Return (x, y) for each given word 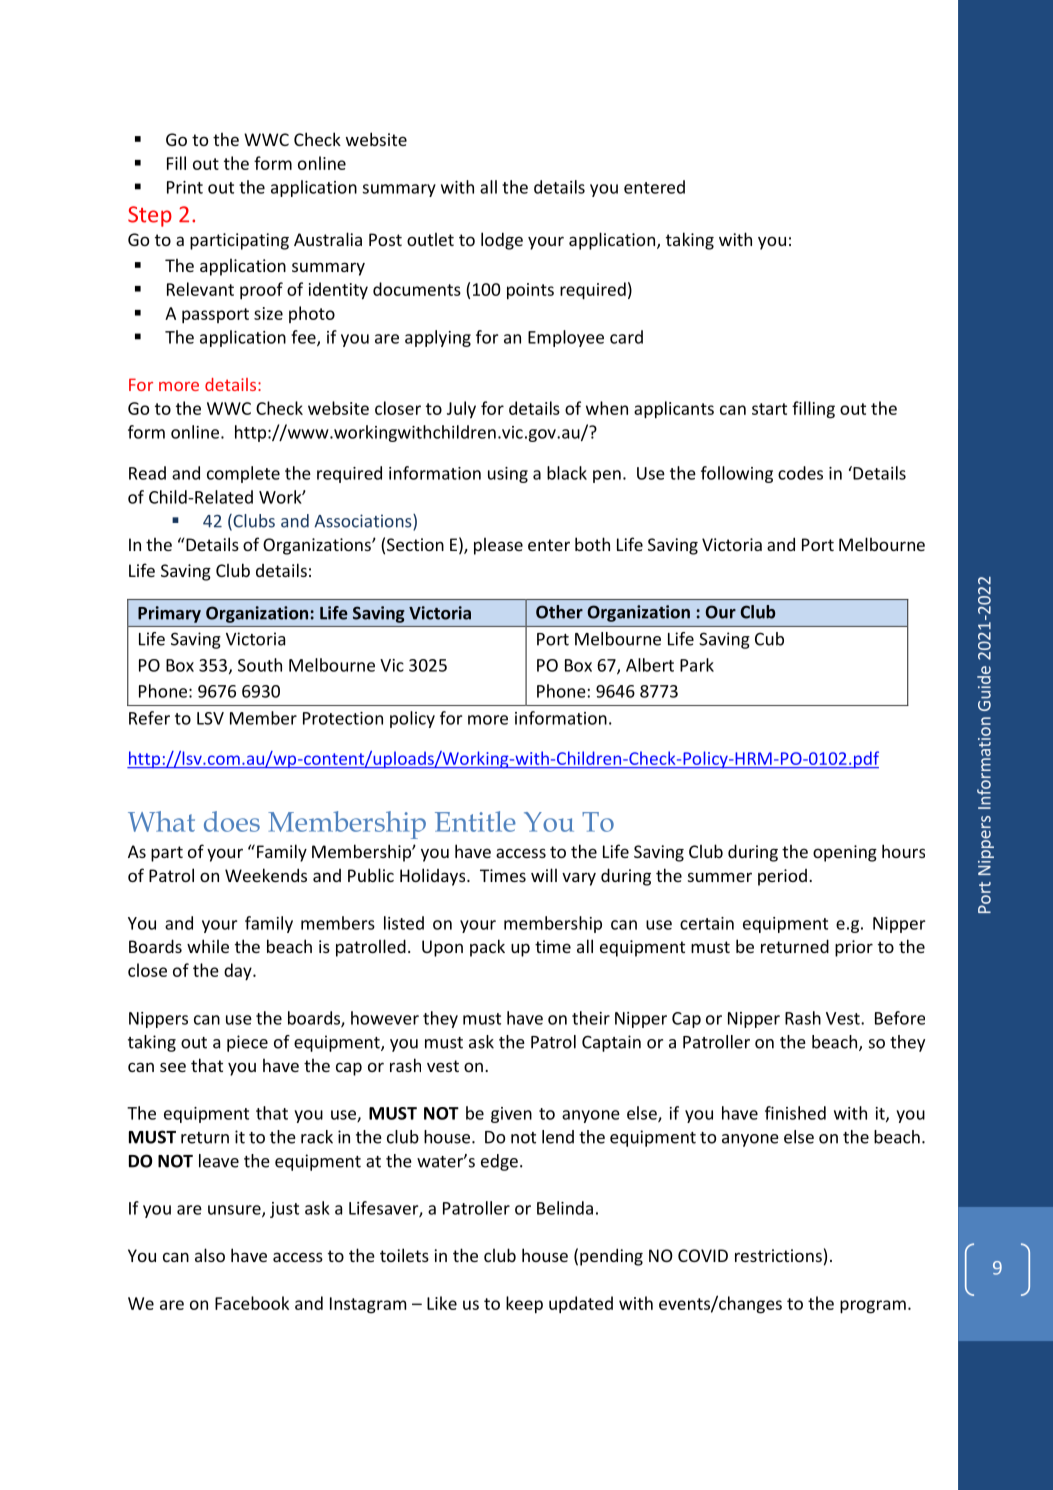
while (208, 946)
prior (854, 948)
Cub (769, 639)
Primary (169, 614)
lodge (502, 241)
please (498, 546)
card (626, 337)
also (210, 1255)
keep (524, 1305)
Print (185, 187)
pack (487, 948)
